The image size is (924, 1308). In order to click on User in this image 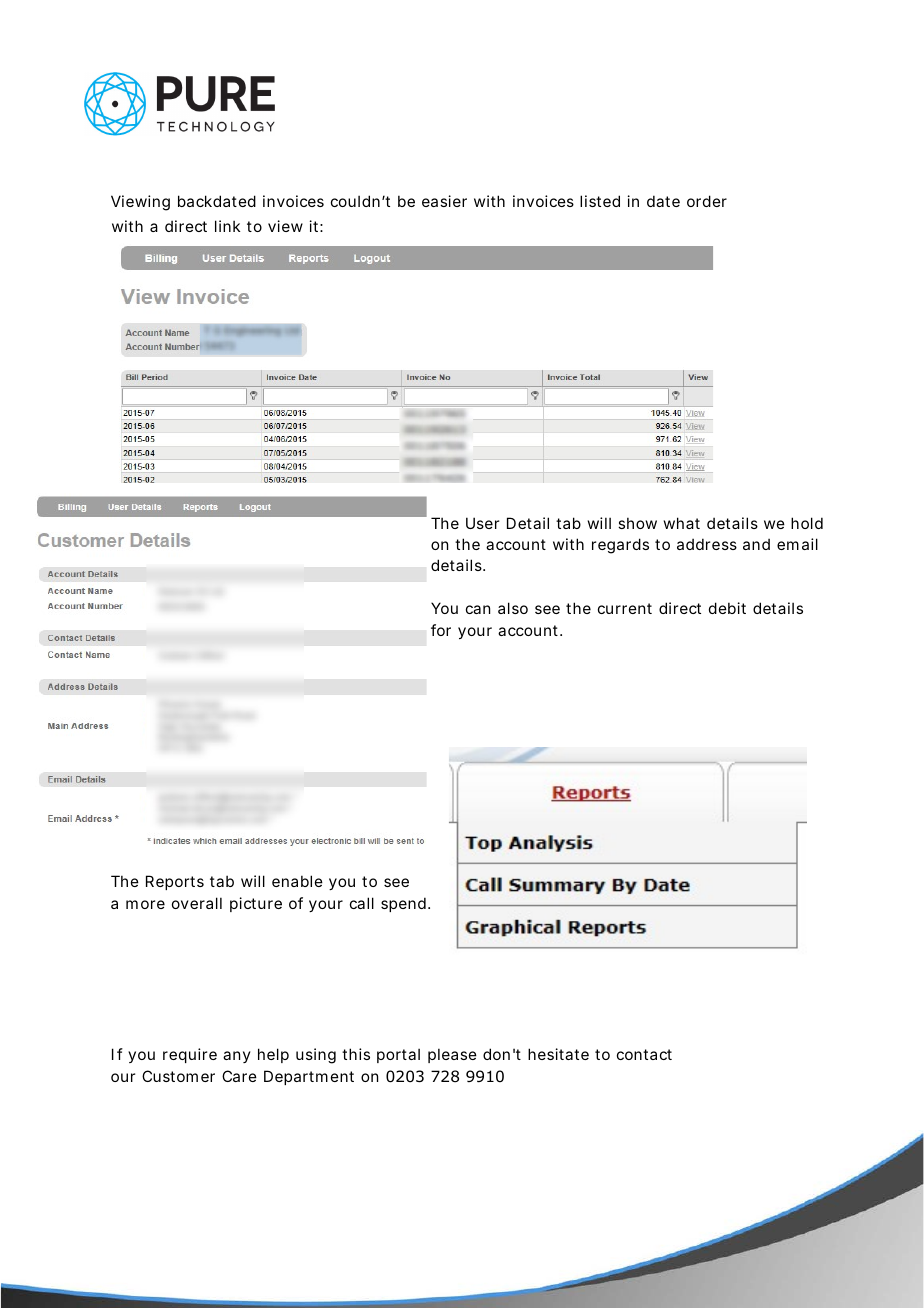, I will do `click(482, 523)`.
